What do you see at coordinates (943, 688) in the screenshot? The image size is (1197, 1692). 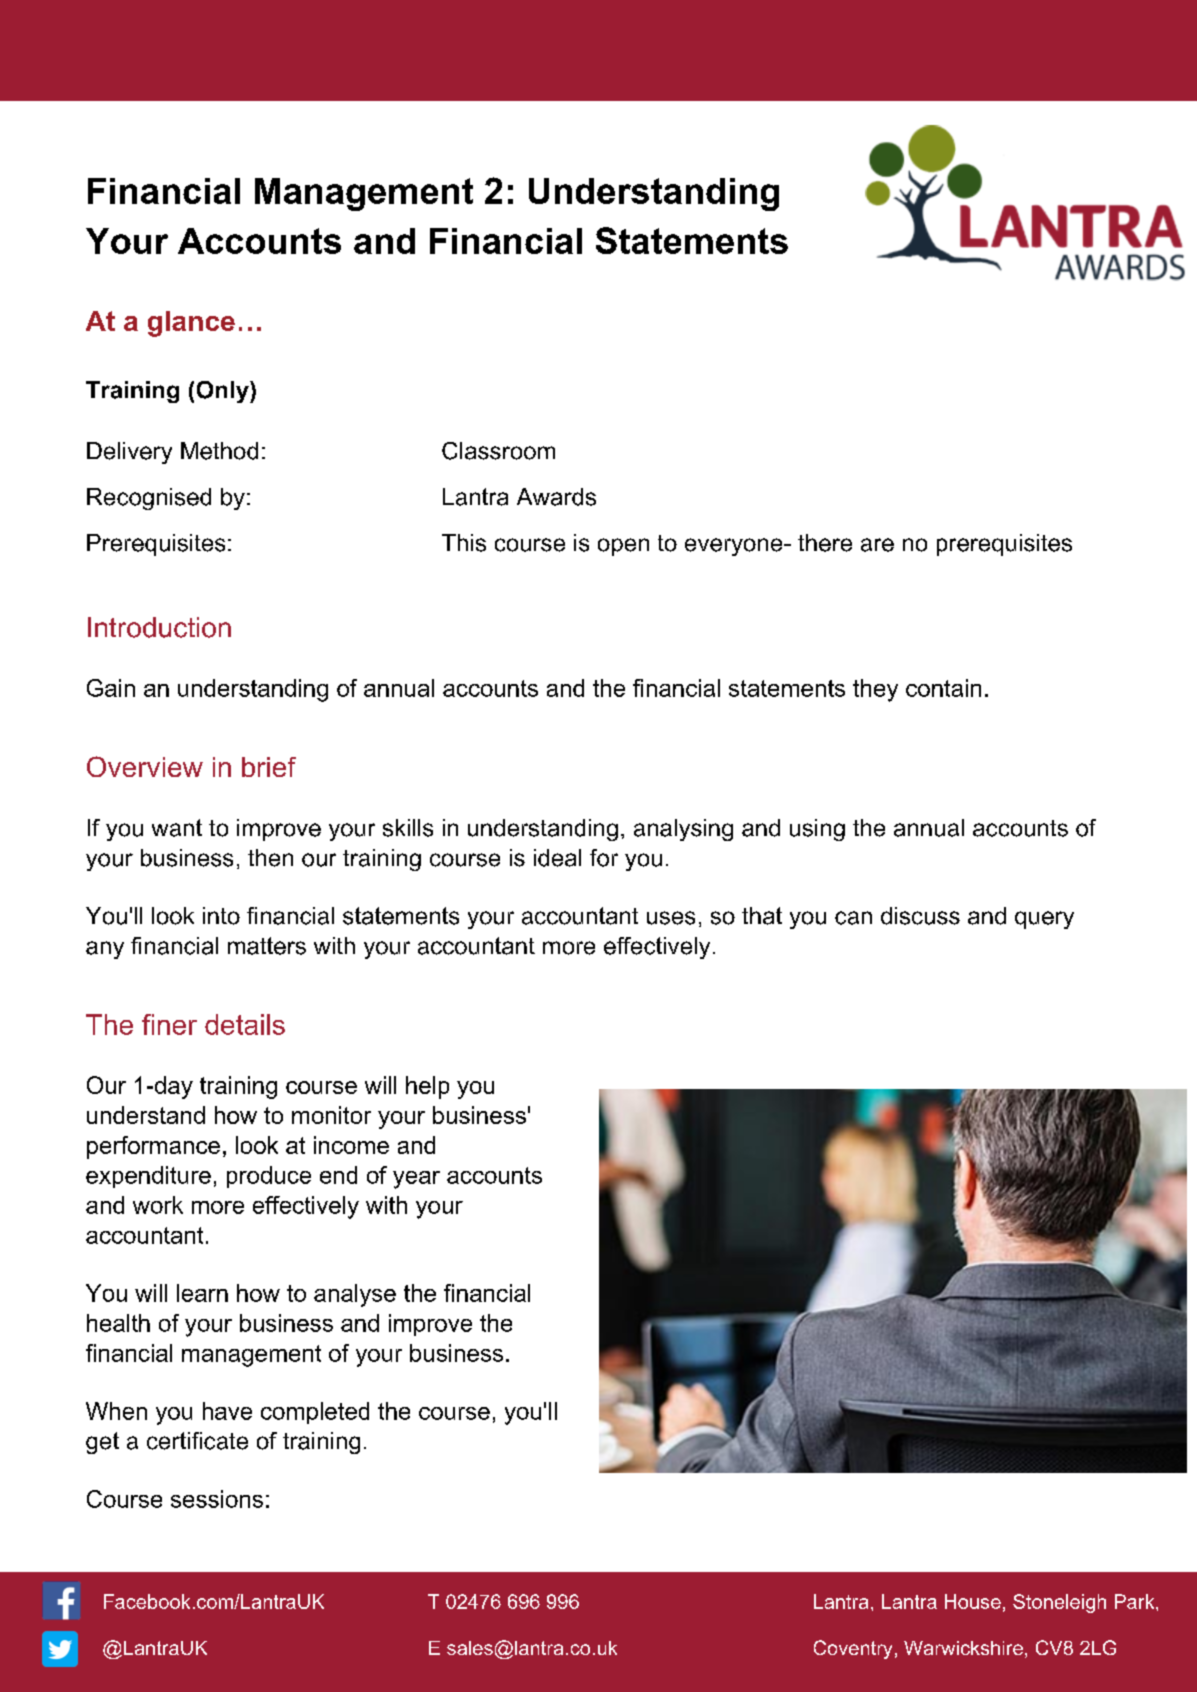 I see `contain` at bounding box center [943, 688].
